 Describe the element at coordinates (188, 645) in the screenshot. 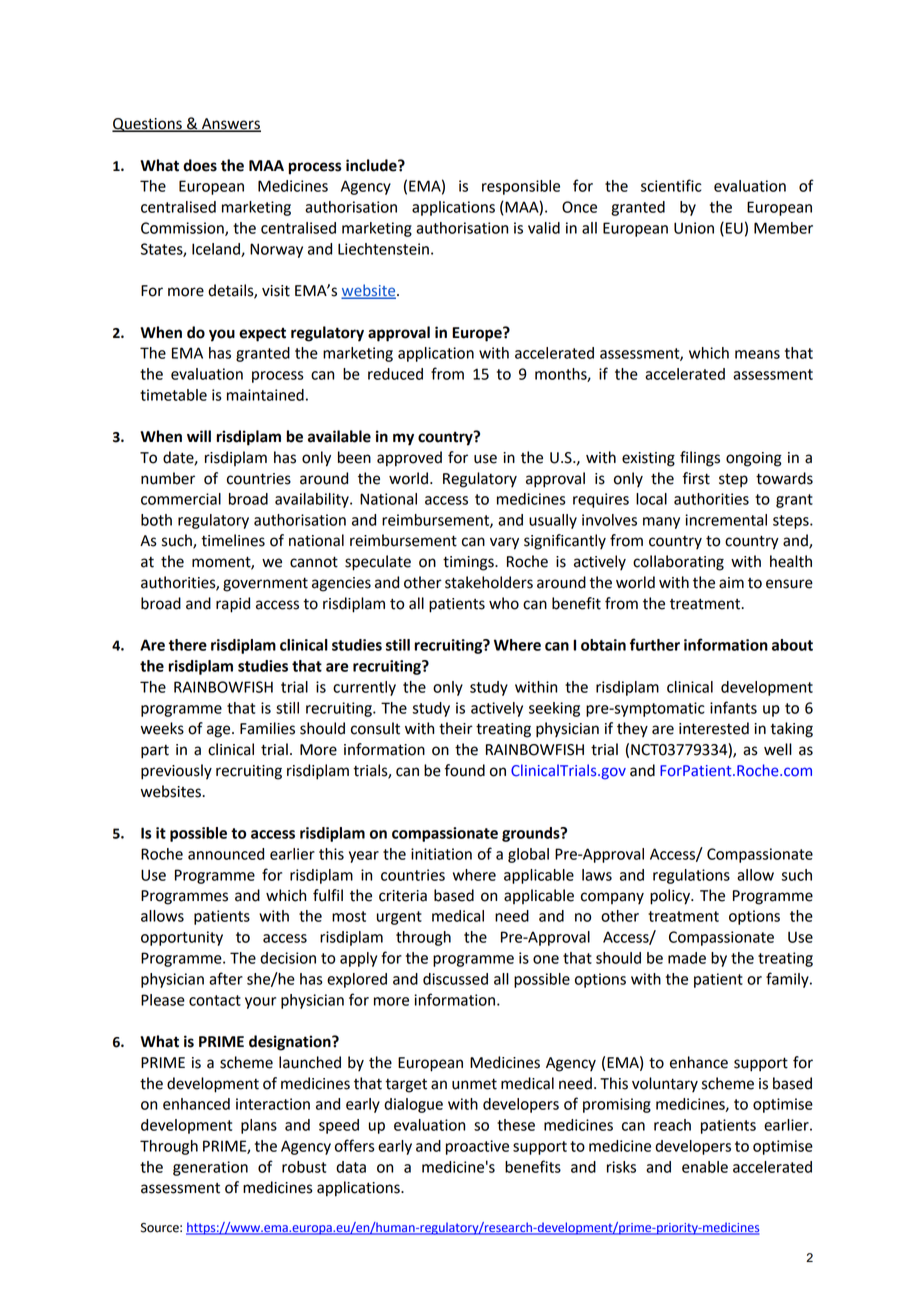

I see `there` at that location.
